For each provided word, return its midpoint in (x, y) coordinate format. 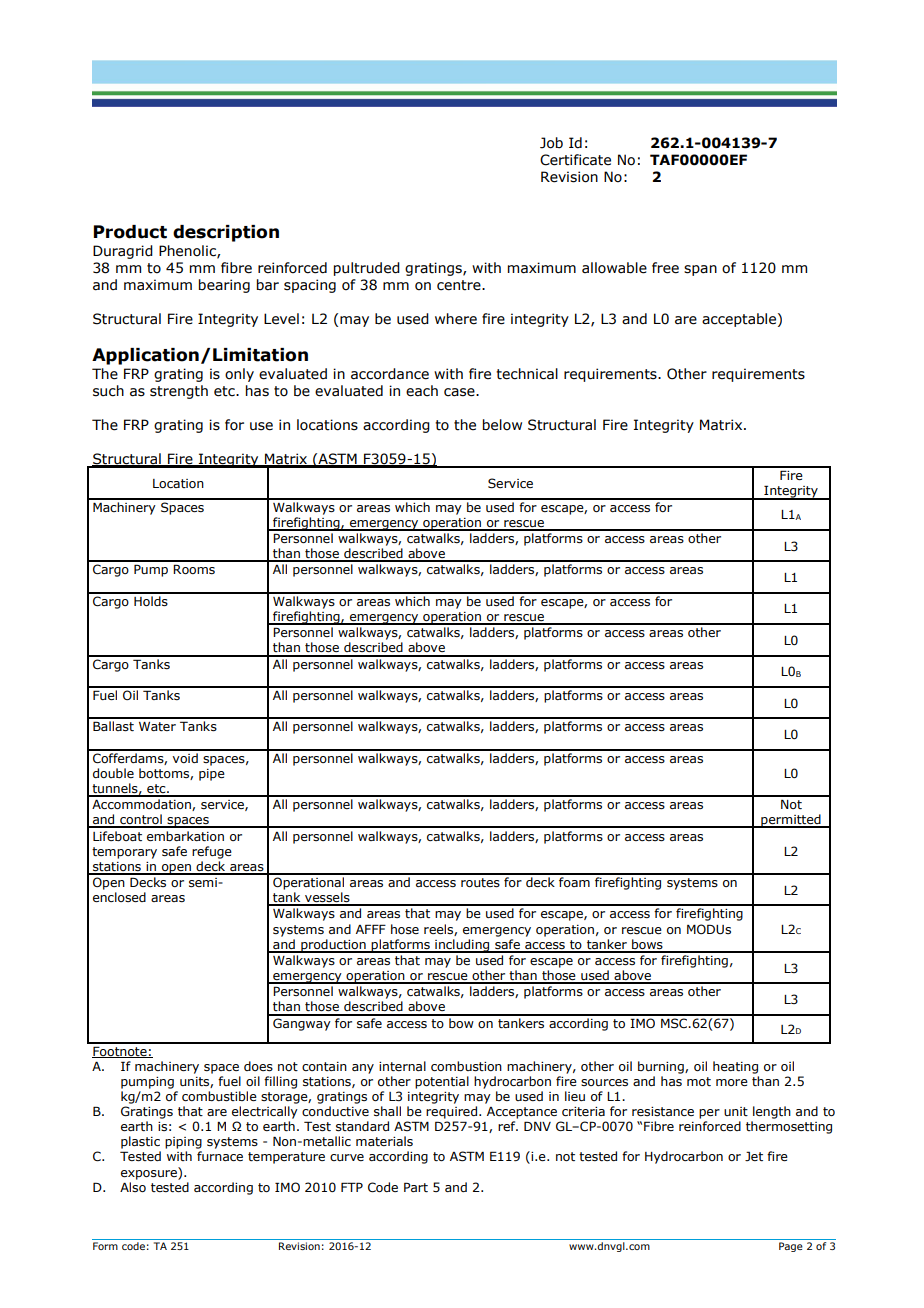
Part (416, 1187)
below (502, 425)
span (700, 270)
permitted (791, 821)
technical (527, 374)
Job (551, 143)
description (226, 233)
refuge (212, 852)
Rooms (194, 569)
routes (480, 883)
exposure (150, 1173)
